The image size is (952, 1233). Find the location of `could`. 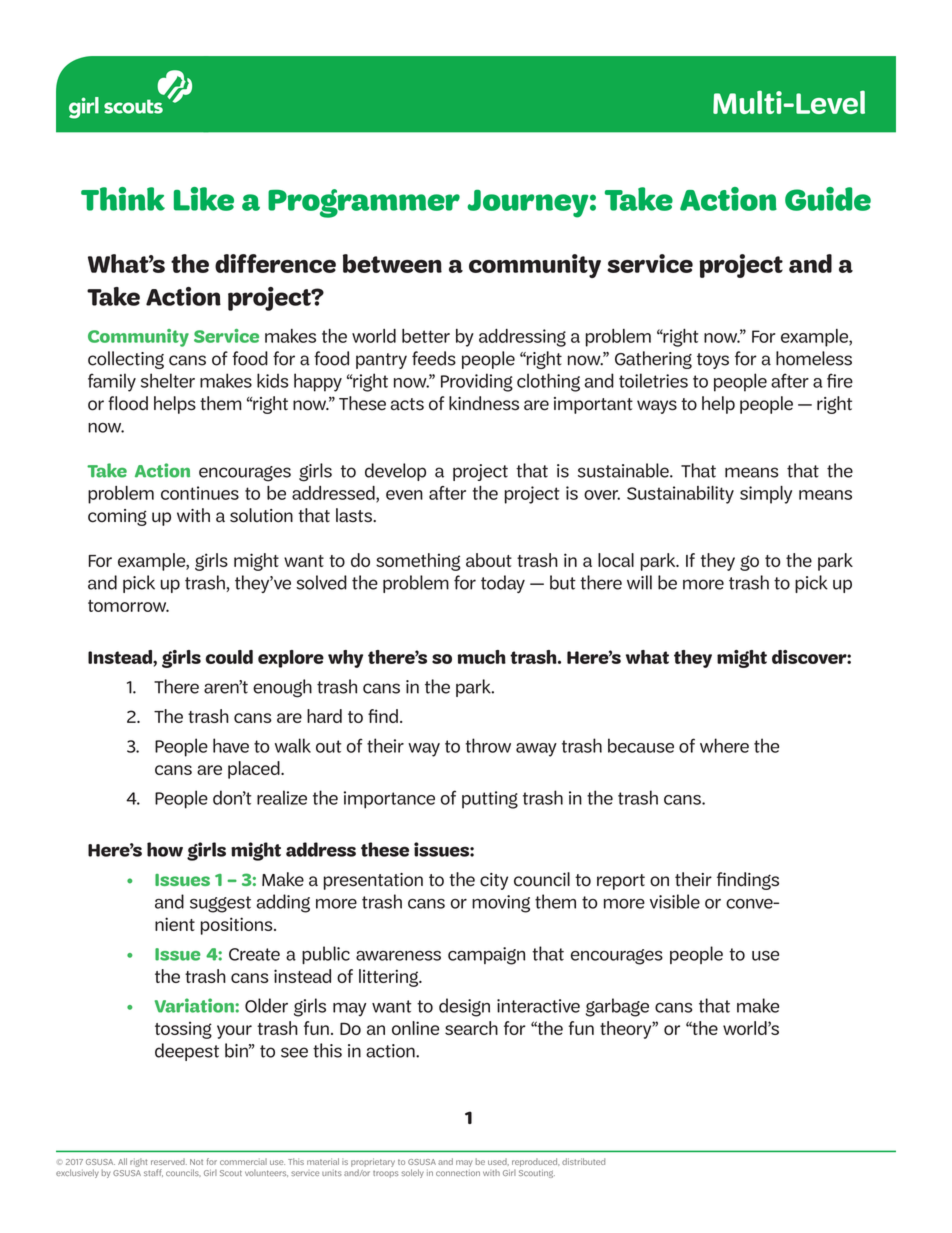

could is located at coordinates (229, 657).
